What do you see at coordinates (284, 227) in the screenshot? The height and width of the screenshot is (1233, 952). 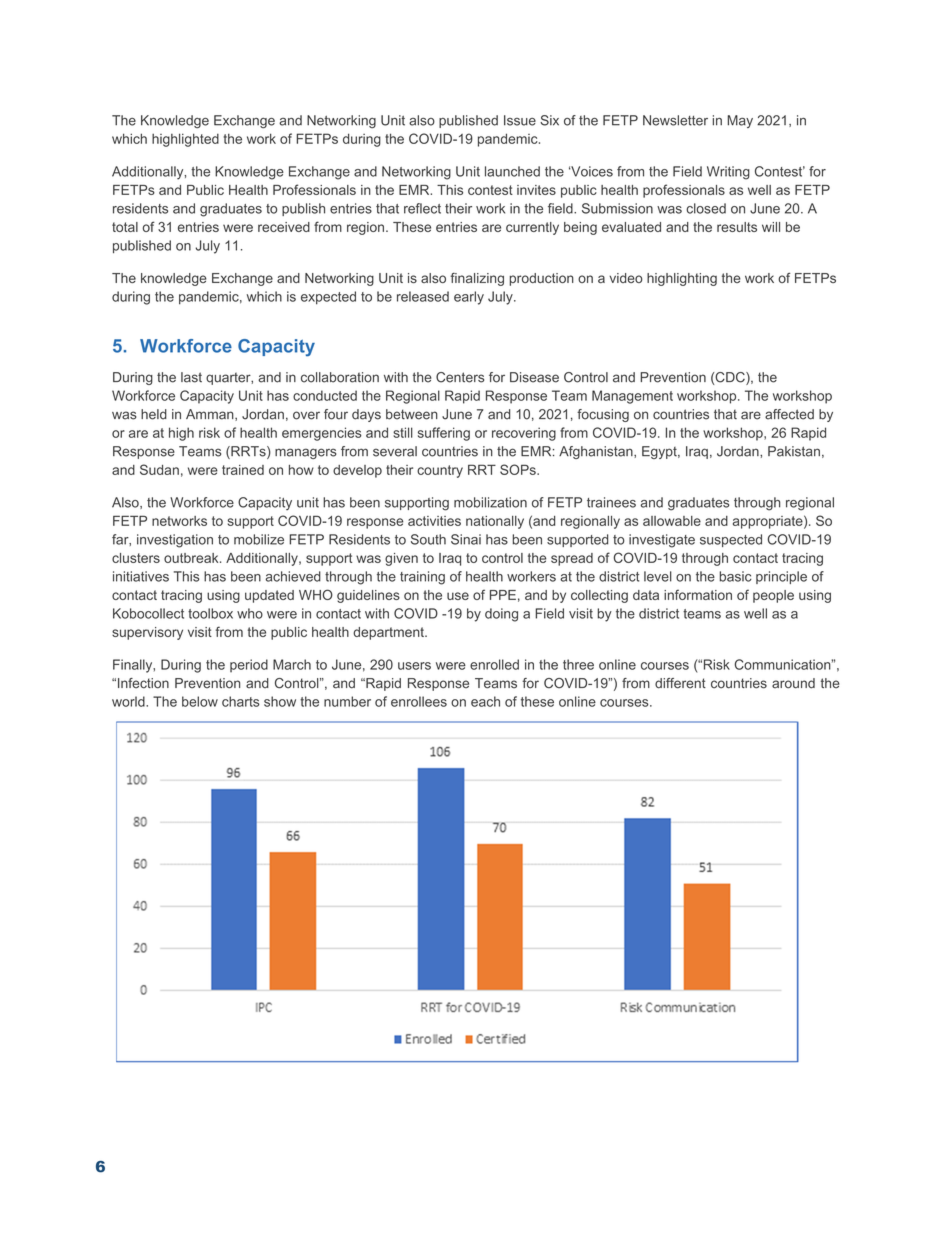 I see `received` at bounding box center [284, 227].
